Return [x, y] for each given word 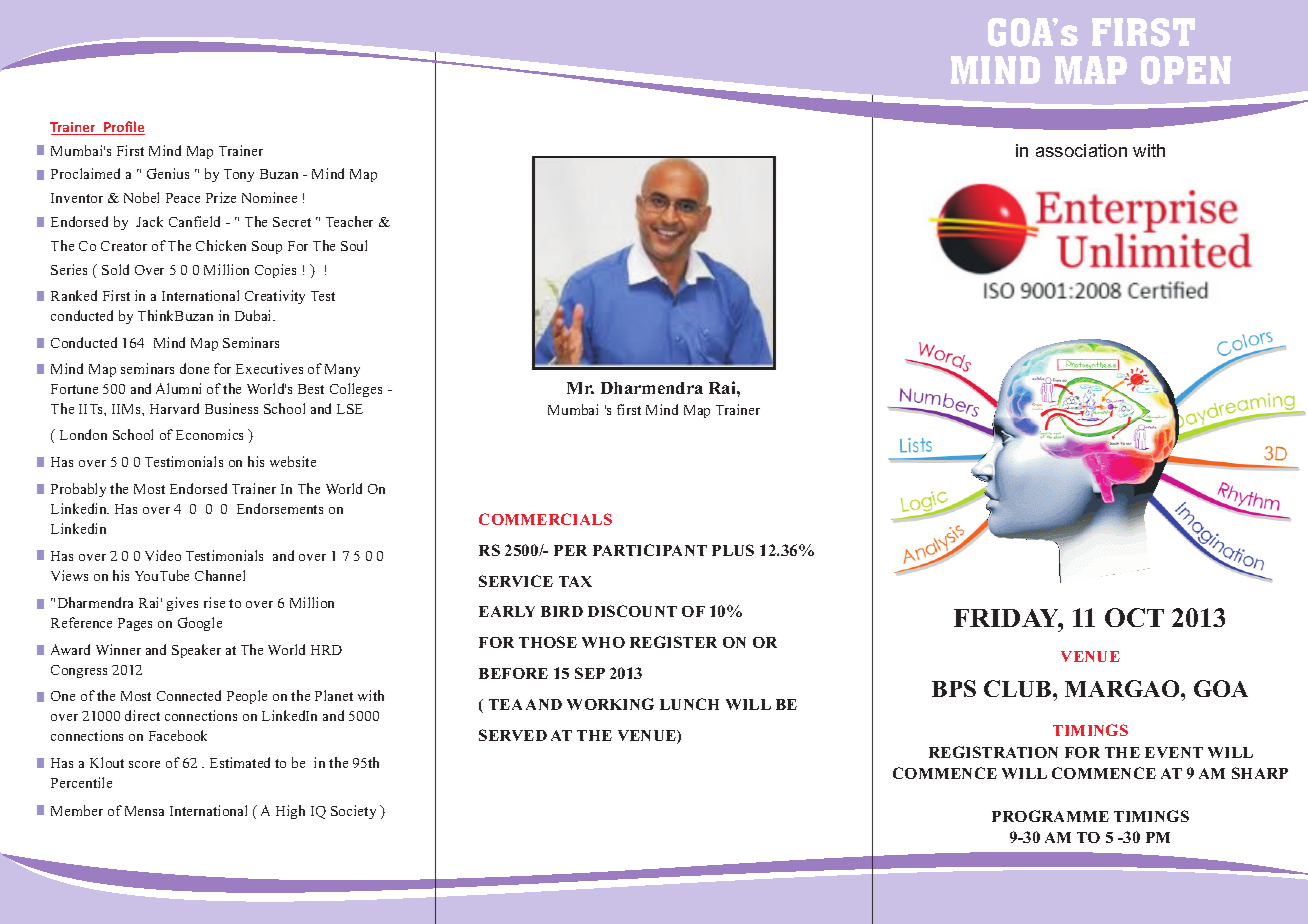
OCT [1134, 617]
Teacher [349, 221]
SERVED [513, 735]
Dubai [254, 315]
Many [342, 370]
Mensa [144, 811]
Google [200, 624]
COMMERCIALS [545, 519]
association [1081, 150]
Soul [354, 245]
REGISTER [673, 642]
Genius [168, 173]
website [293, 461]
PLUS [733, 550]
